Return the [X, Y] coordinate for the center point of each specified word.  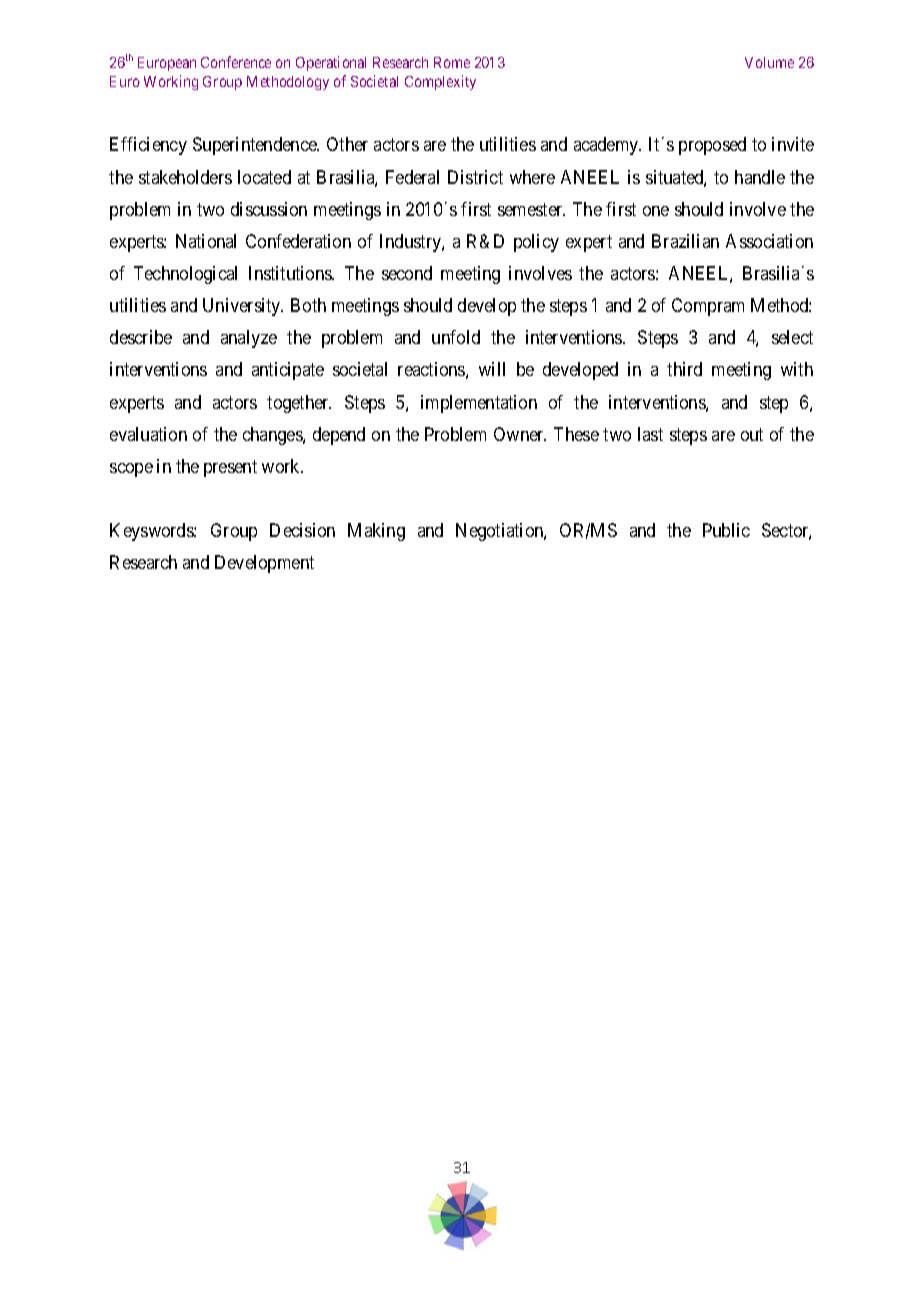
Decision [302, 530]
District [475, 177]
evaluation [148, 434]
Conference [236, 62]
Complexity [440, 82]
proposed [712, 146]
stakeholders [185, 177]
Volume [769, 62]
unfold [456, 337]
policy [536, 243]
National [206, 241]
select [792, 337]
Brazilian [685, 241]
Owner [520, 434]
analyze [249, 339]
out [752, 434]
